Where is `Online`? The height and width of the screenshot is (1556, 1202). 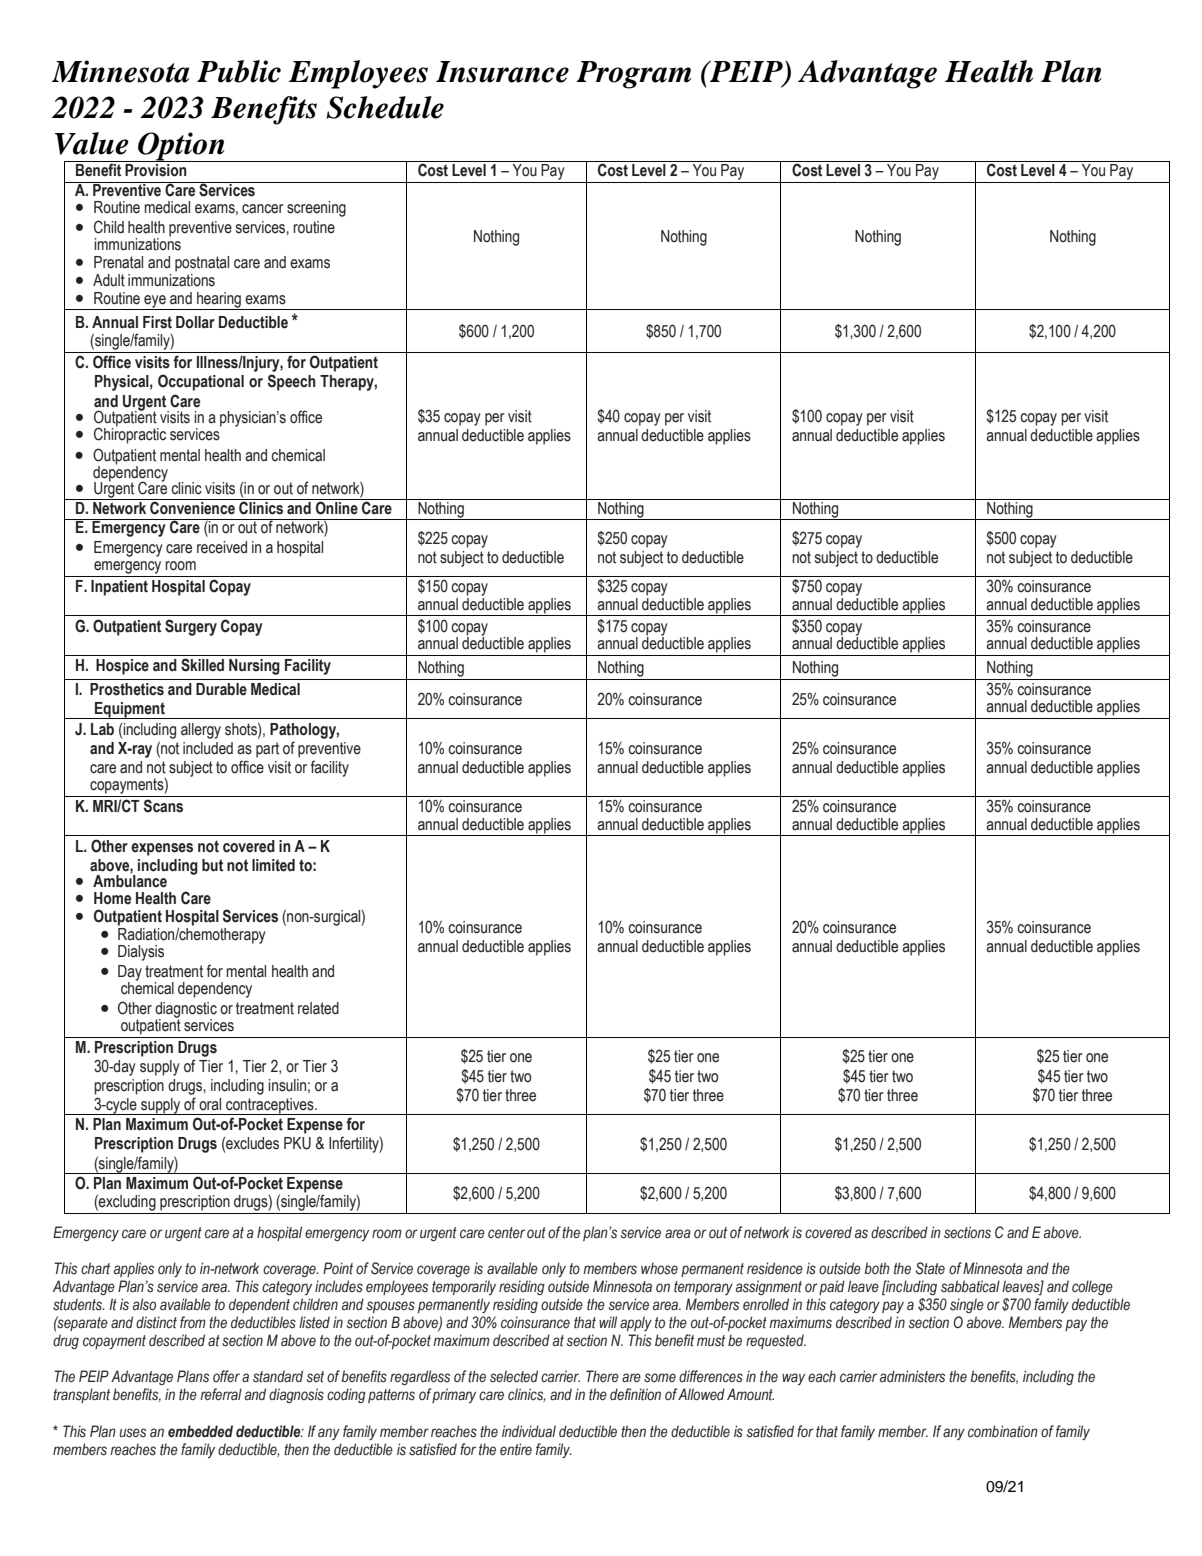 Online is located at coordinates (337, 507).
